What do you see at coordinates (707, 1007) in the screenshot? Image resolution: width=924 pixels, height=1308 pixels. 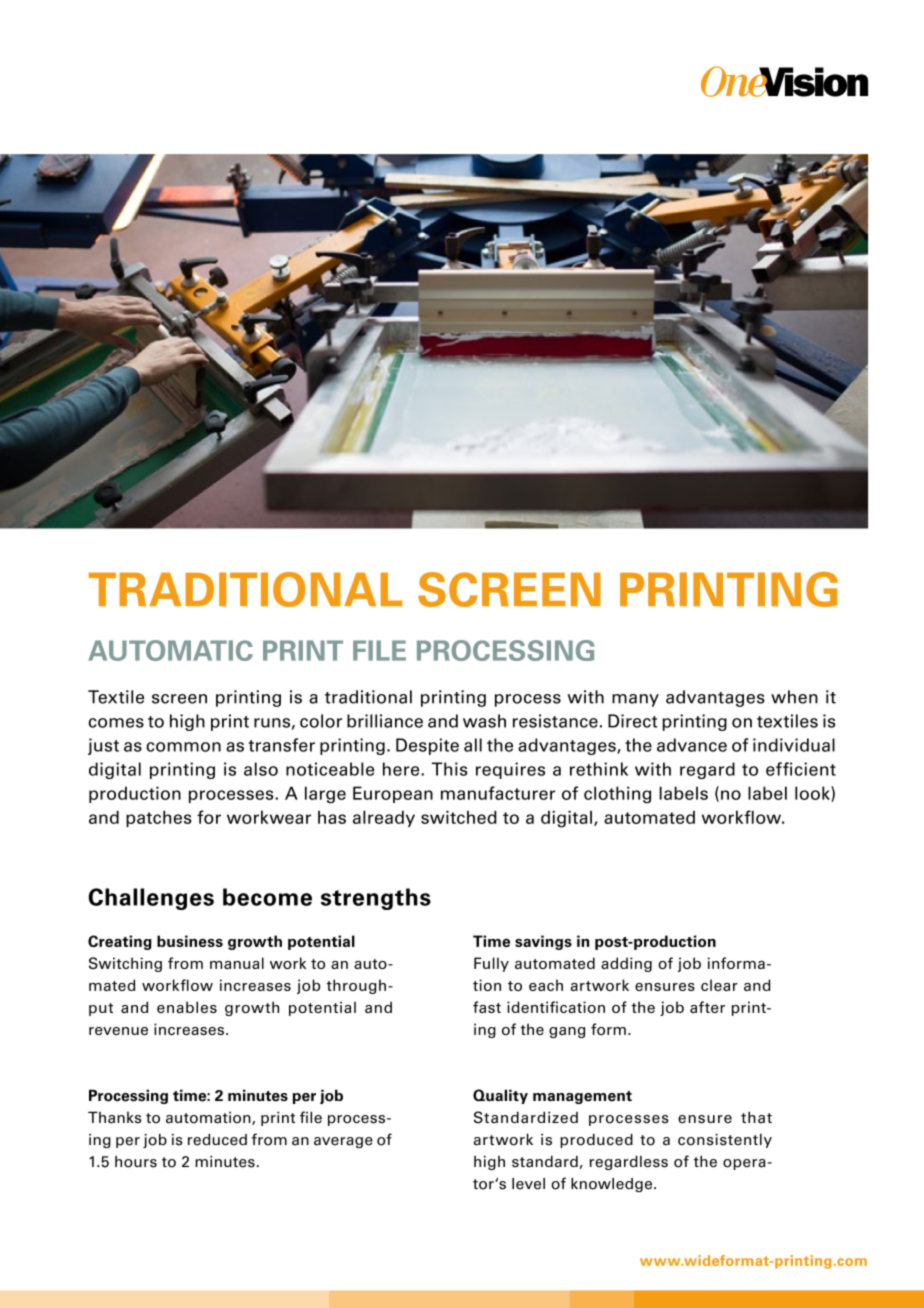 I see `after` at bounding box center [707, 1007].
